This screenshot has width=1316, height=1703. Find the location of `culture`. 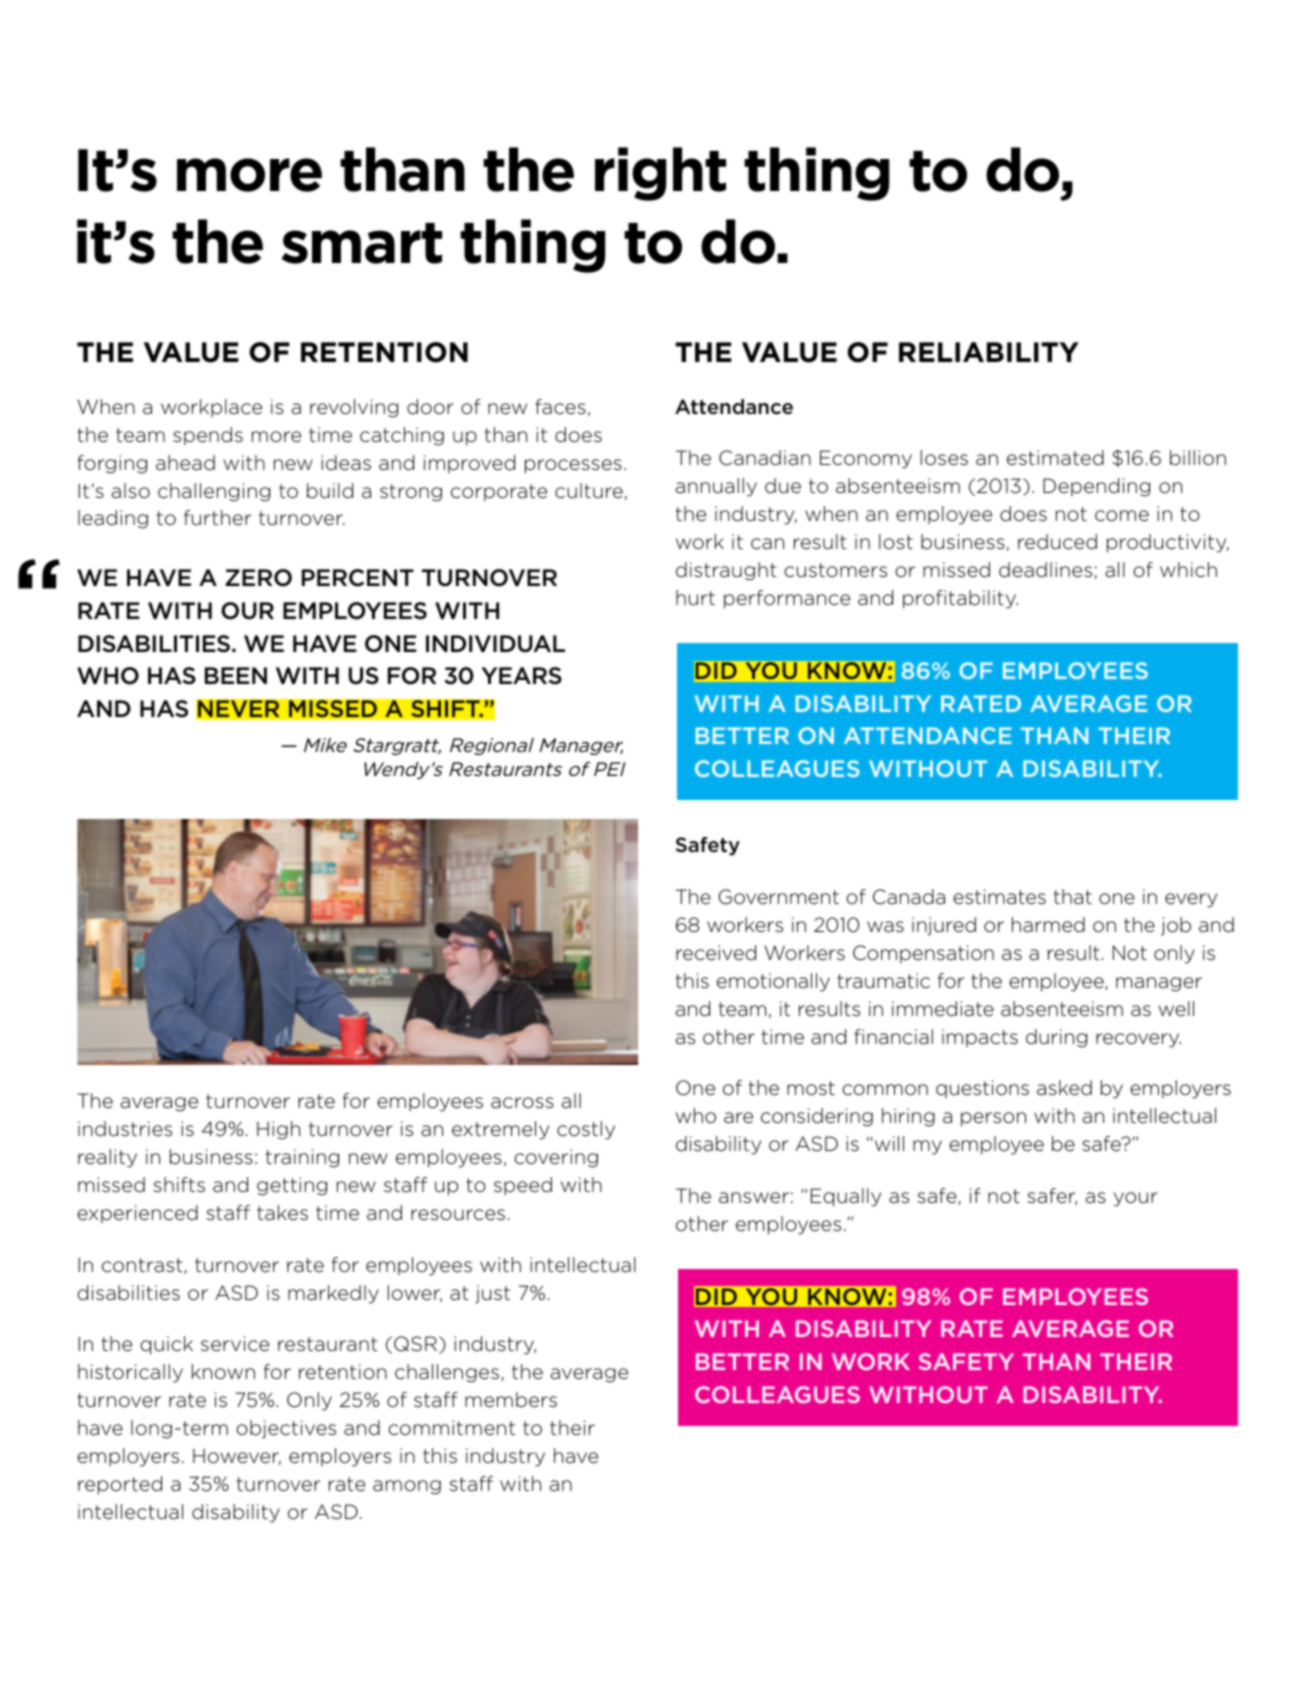

culture is located at coordinates (589, 491).
